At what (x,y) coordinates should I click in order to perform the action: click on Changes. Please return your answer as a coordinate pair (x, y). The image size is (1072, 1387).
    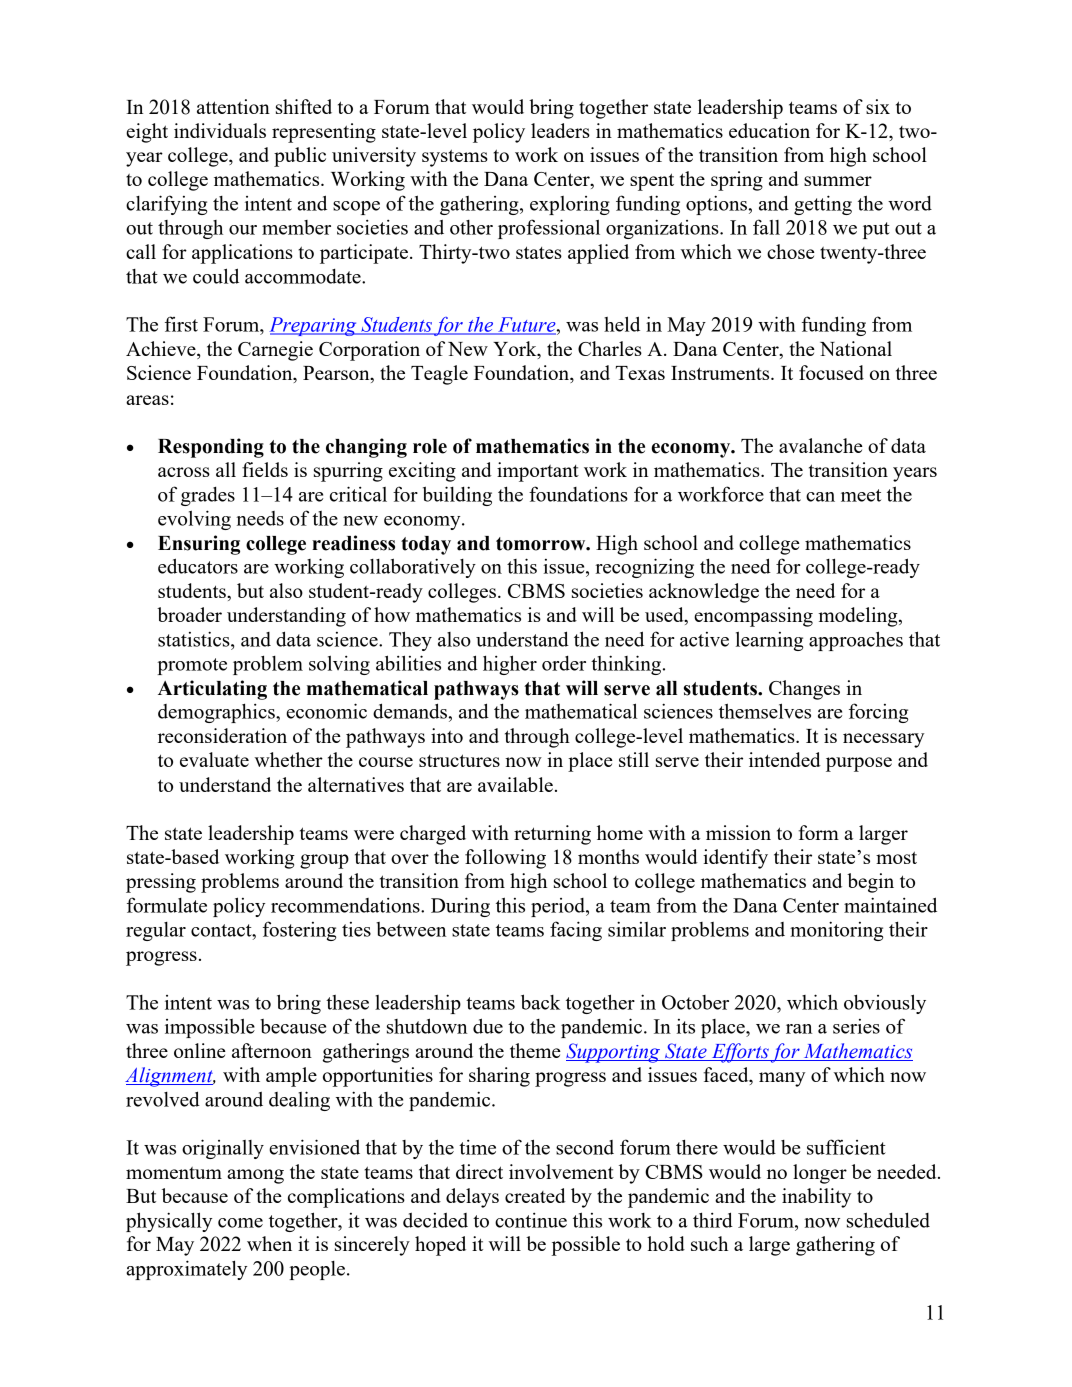
    Looking at the image, I should click on (804, 690).
